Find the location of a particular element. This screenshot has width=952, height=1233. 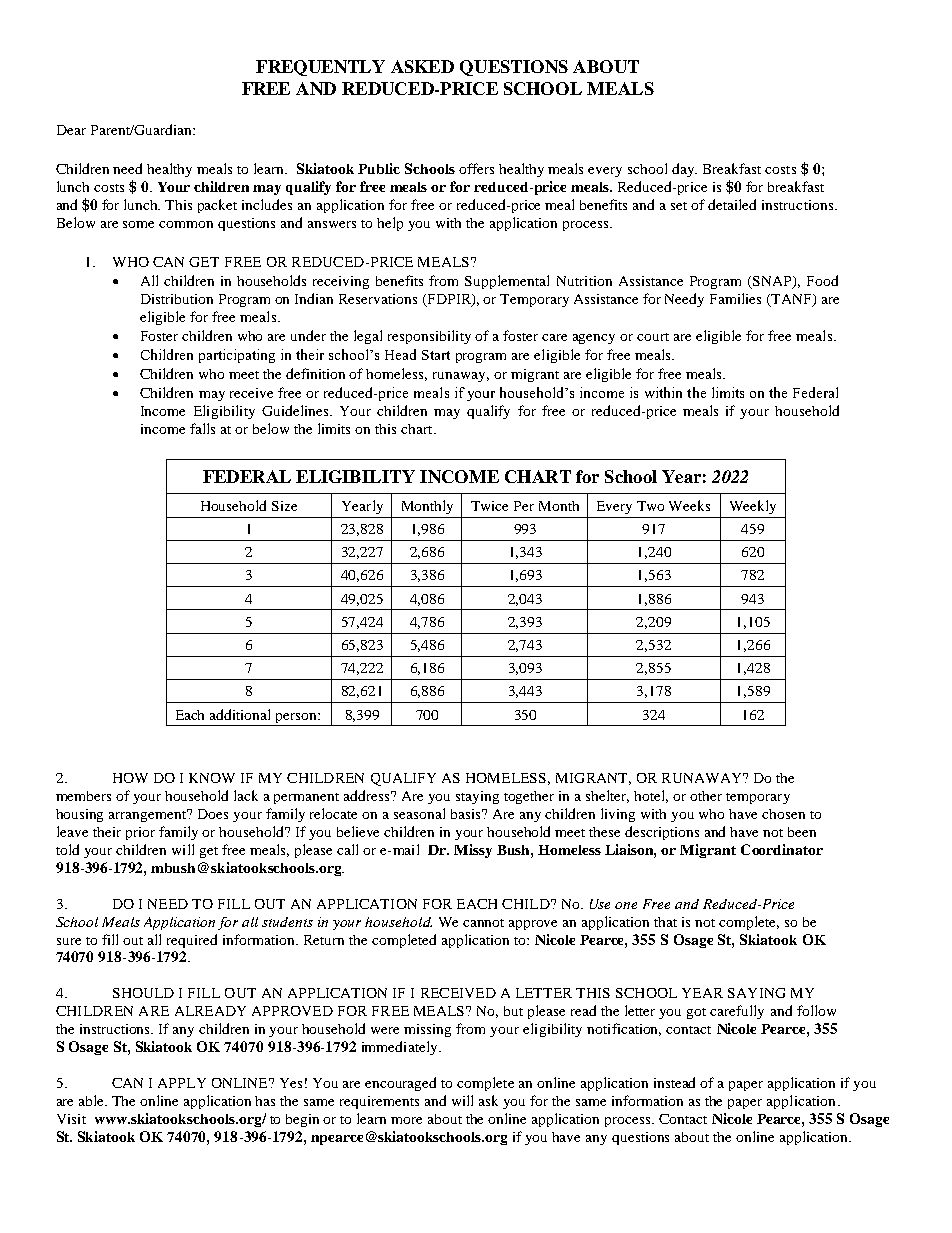

prior is located at coordinates (140, 833).
